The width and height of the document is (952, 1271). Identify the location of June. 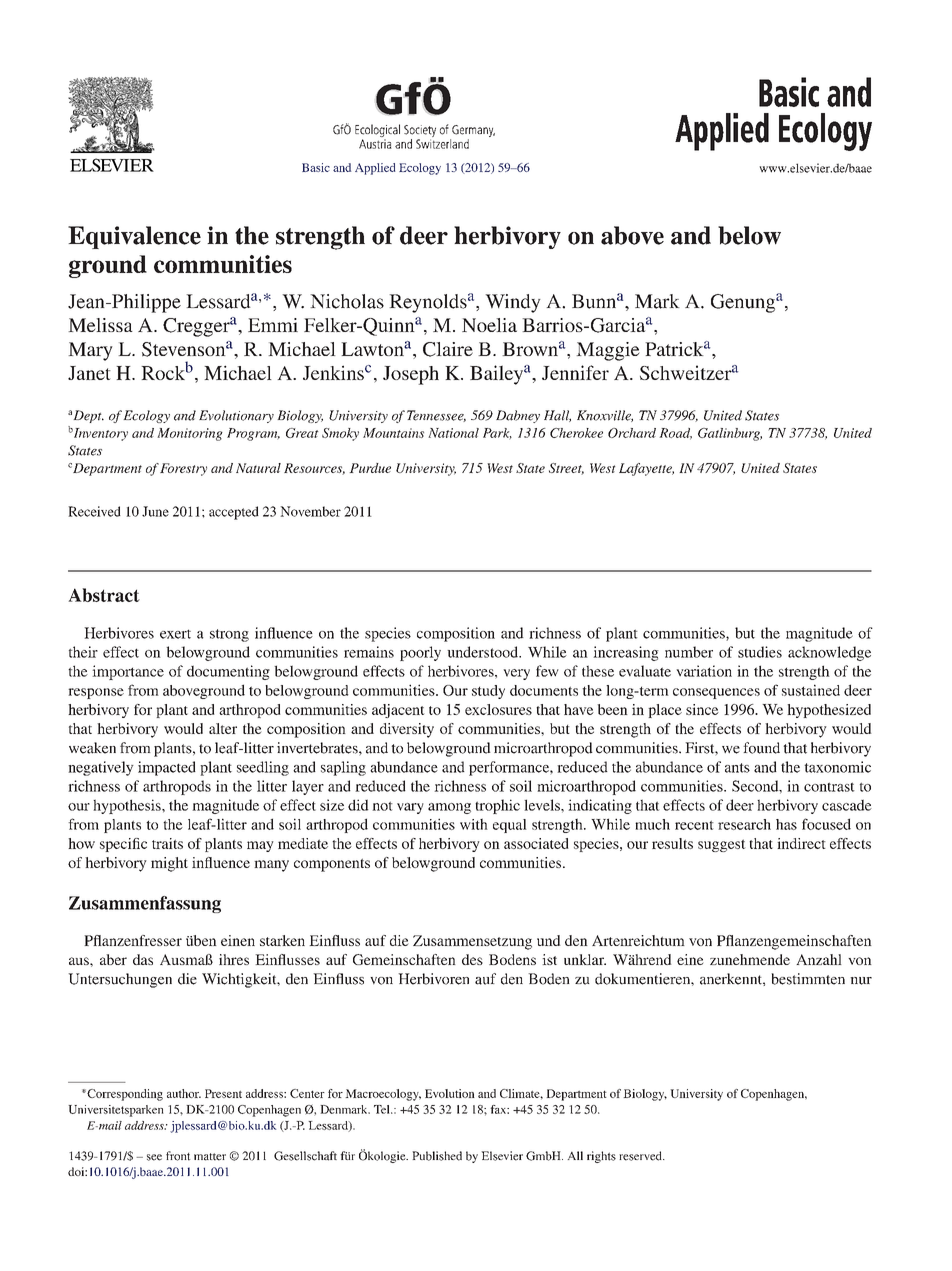
(155, 511).
